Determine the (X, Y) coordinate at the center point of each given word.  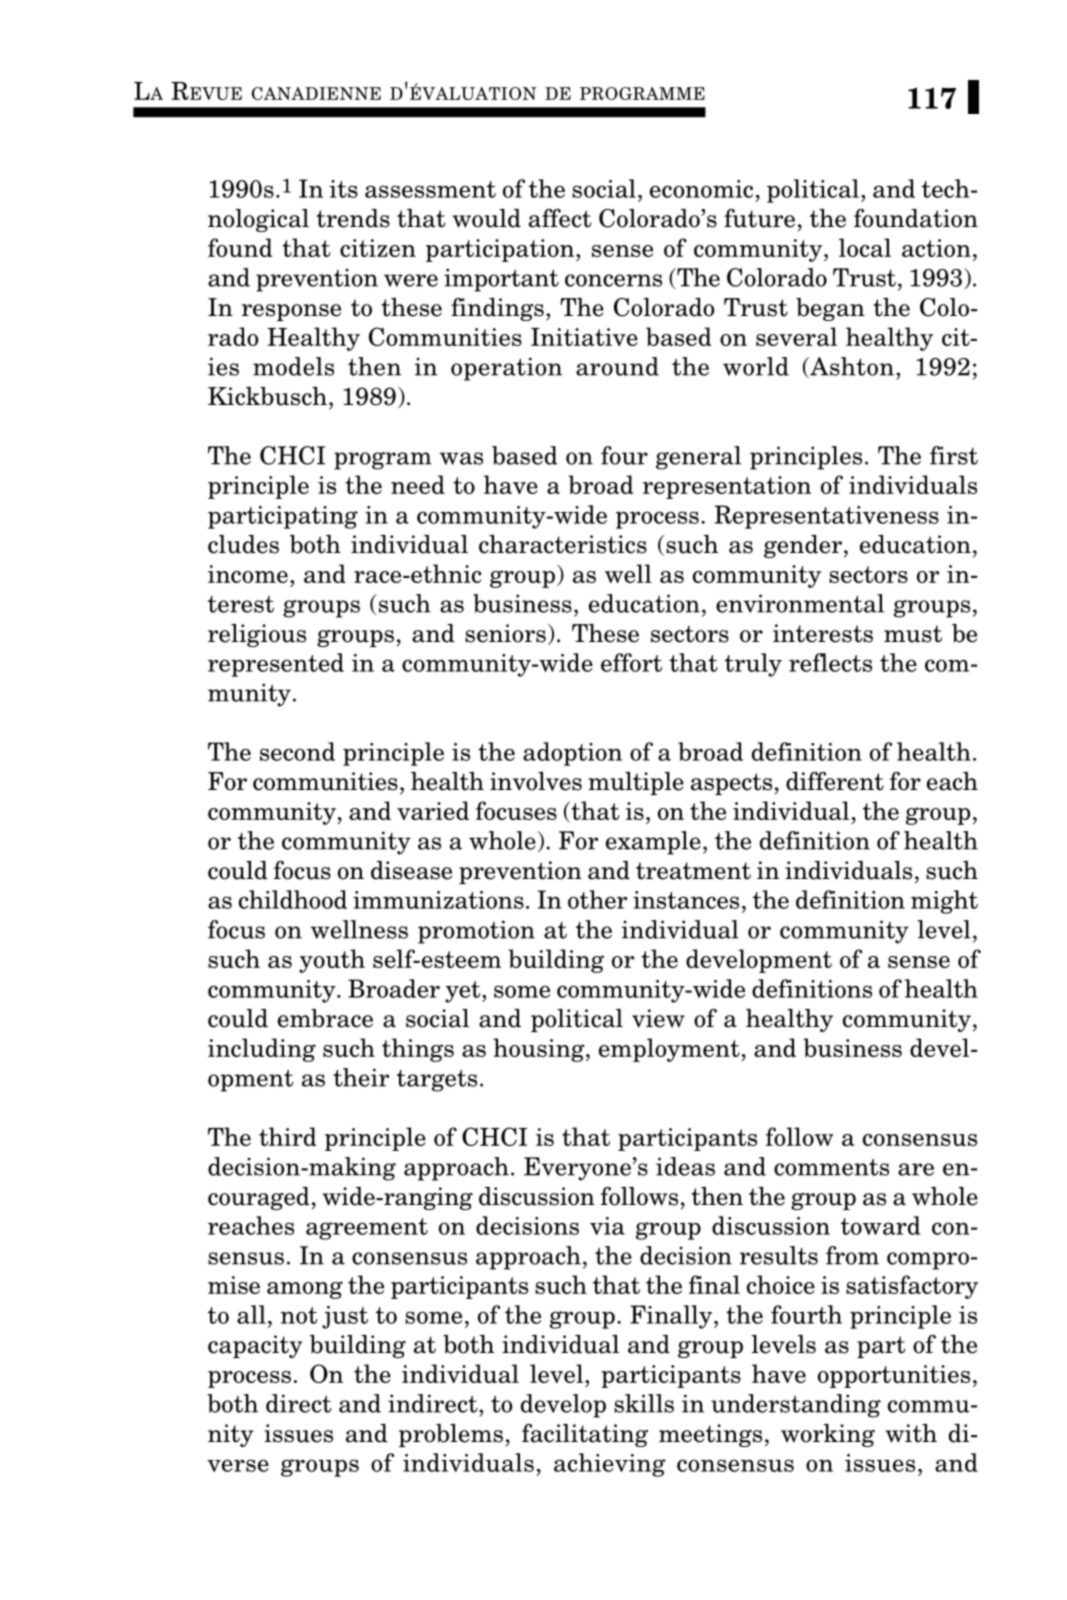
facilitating (585, 1435)
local (865, 247)
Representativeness (826, 517)
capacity (255, 1346)
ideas (685, 1166)
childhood (293, 899)
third (288, 1136)
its (343, 189)
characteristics (563, 544)
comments (831, 1167)
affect (560, 218)
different (835, 781)
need (418, 484)
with (911, 1433)
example (653, 843)
